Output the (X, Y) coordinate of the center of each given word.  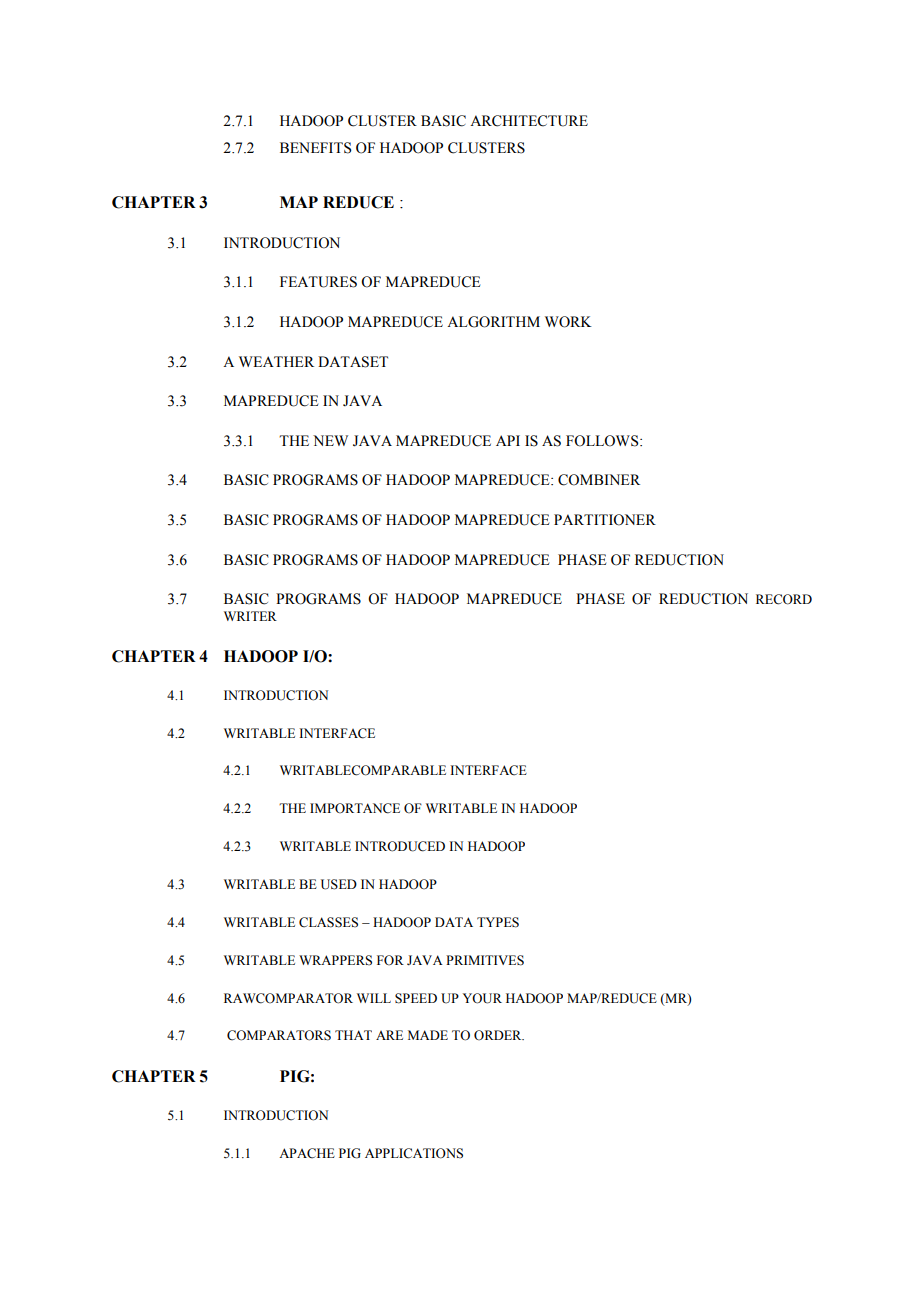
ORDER (499, 1035)
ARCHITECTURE (529, 121)
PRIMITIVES (485, 960)
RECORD (784, 599)
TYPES (498, 922)
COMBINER (599, 480)
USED (339, 884)
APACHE (307, 1153)
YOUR (482, 998)
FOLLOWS (603, 441)
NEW (330, 440)
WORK (568, 322)
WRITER (250, 616)
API (508, 440)
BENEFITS (315, 148)
